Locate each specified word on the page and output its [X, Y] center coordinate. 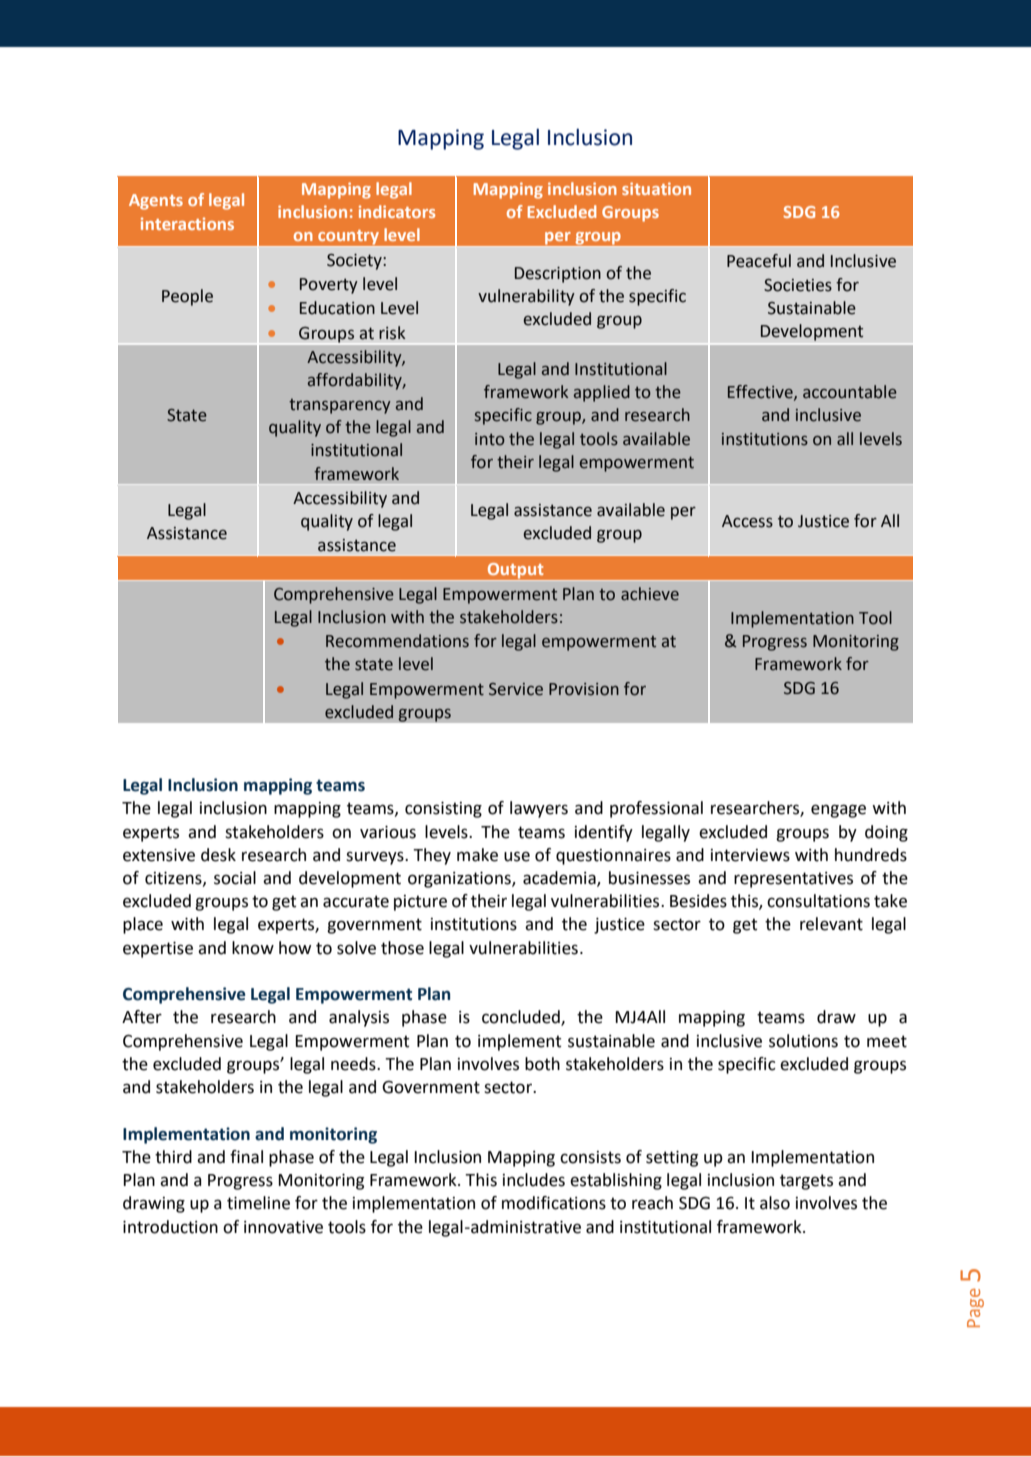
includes [534, 1180]
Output [515, 572]
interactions [187, 223]
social [235, 878]
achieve [650, 594]
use [517, 856]
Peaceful [759, 261]
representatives [793, 880]
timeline [258, 1203]
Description [558, 275]
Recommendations [397, 641]
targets [806, 1182]
